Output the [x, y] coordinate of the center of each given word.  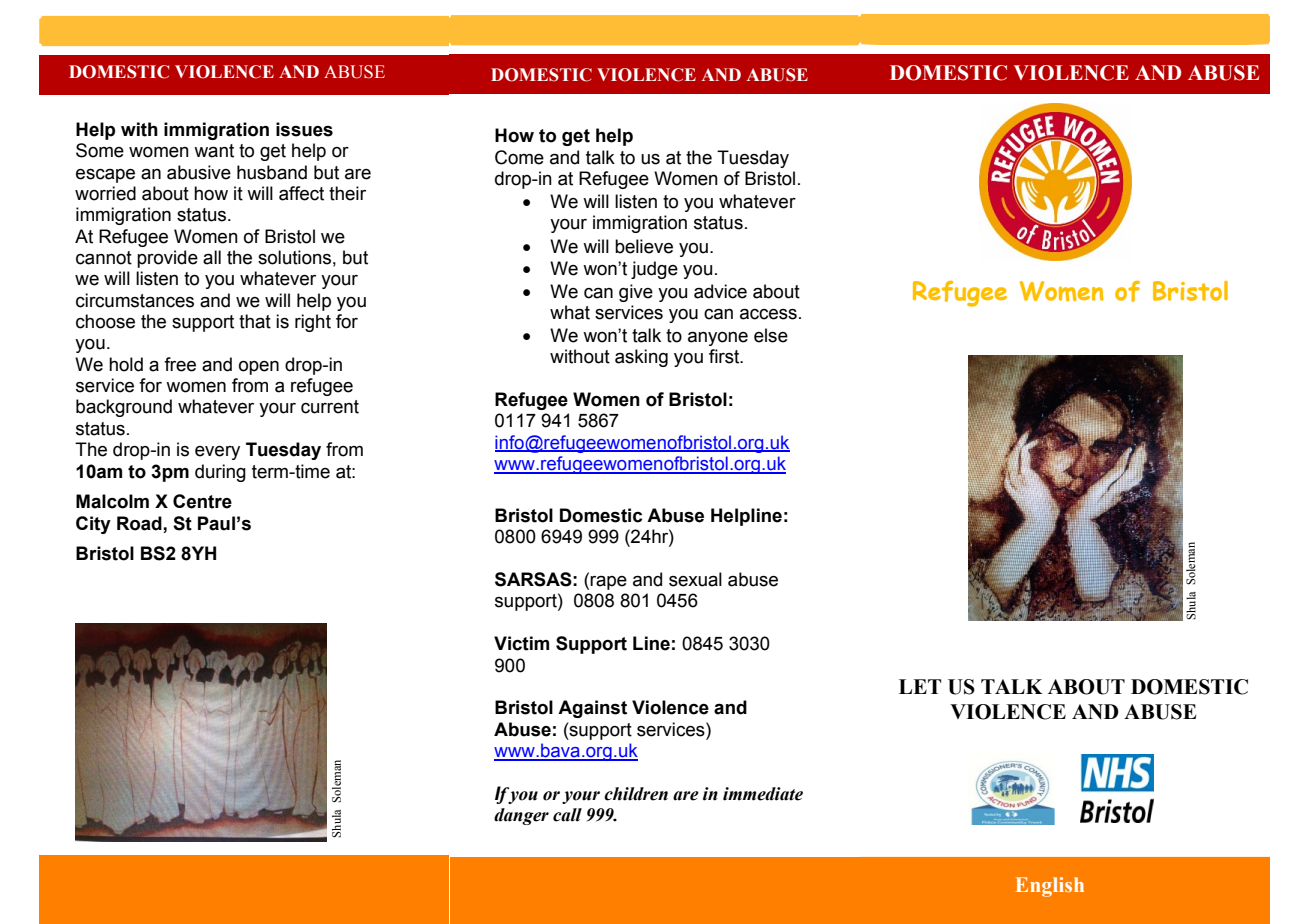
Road [139, 523]
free [180, 364]
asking [641, 358]
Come [519, 157]
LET [920, 686]
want [214, 151]
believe [644, 246]
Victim [521, 643]
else [771, 335]
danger [521, 816]
